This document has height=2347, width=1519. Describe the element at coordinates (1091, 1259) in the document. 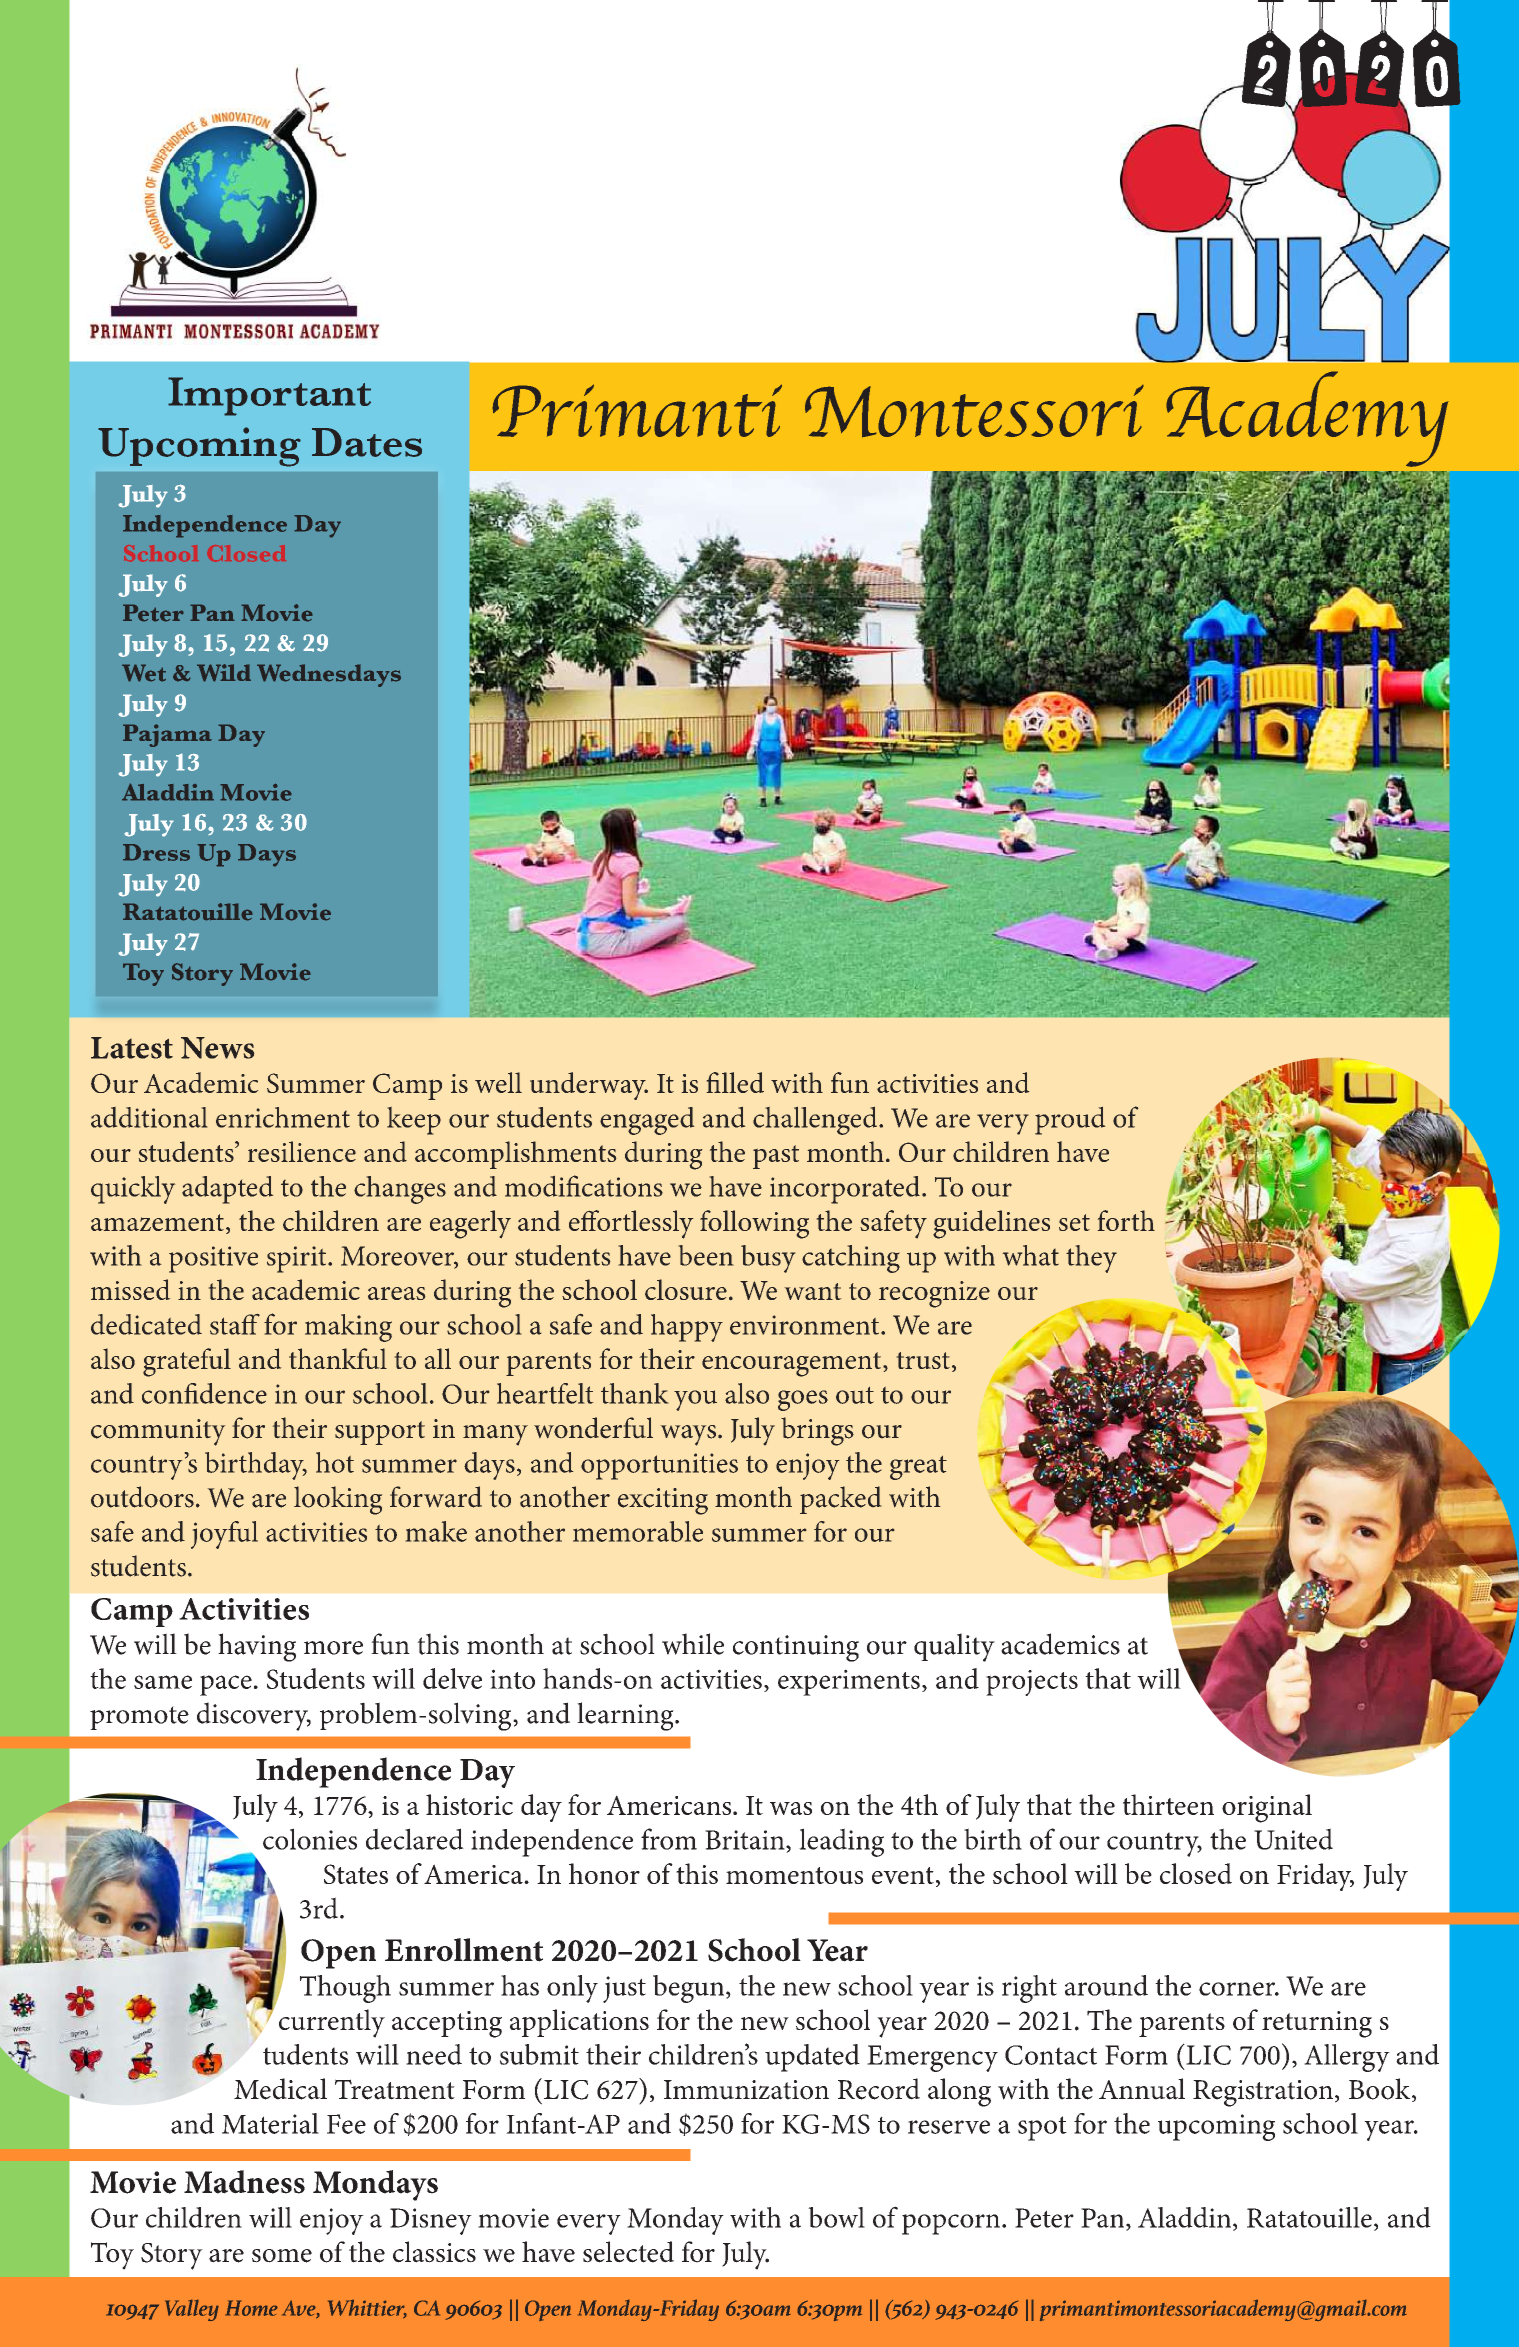

I see `they` at that location.
